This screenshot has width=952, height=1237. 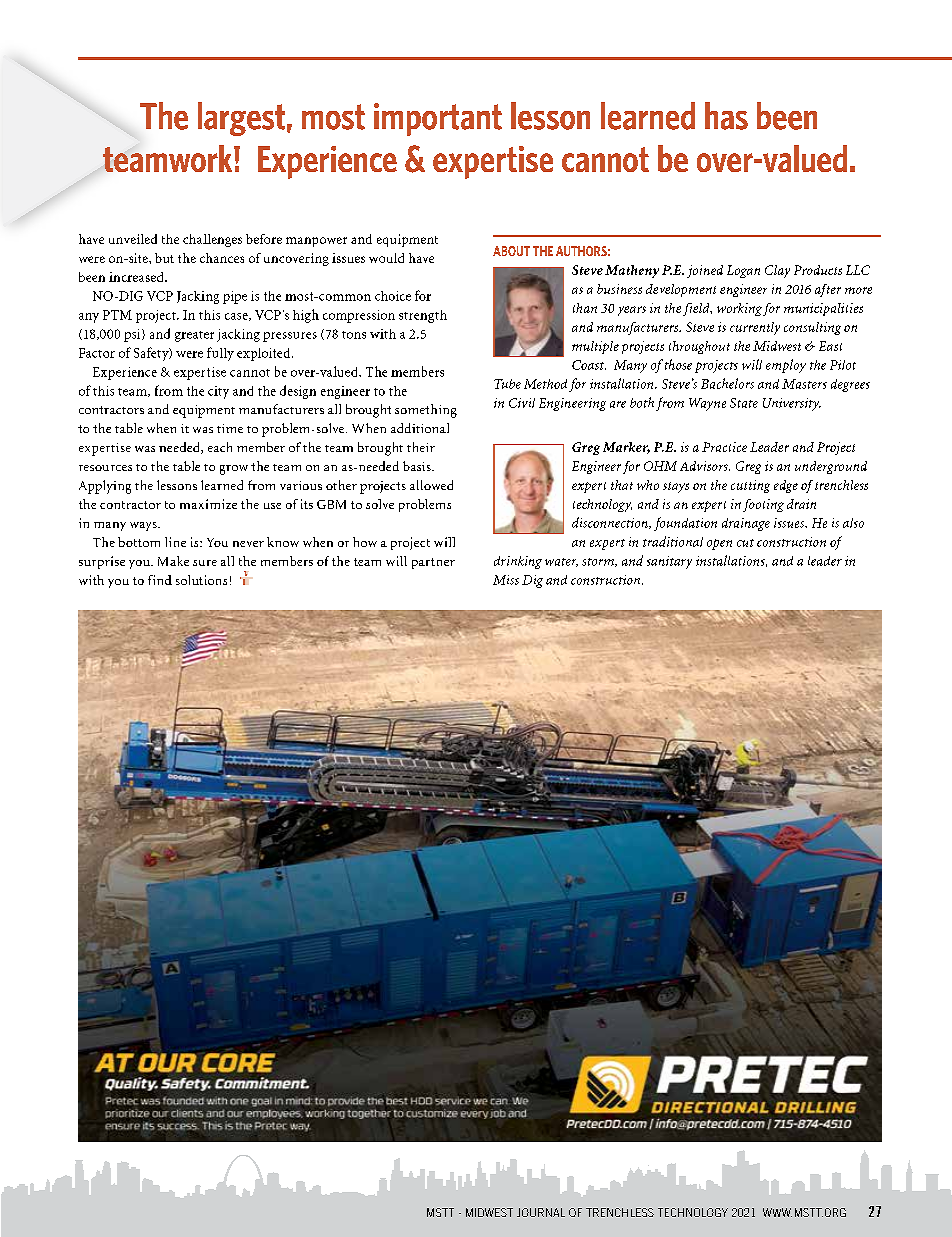 What do you see at coordinates (669, 562) in the screenshot?
I see `sanitary` at bounding box center [669, 562].
